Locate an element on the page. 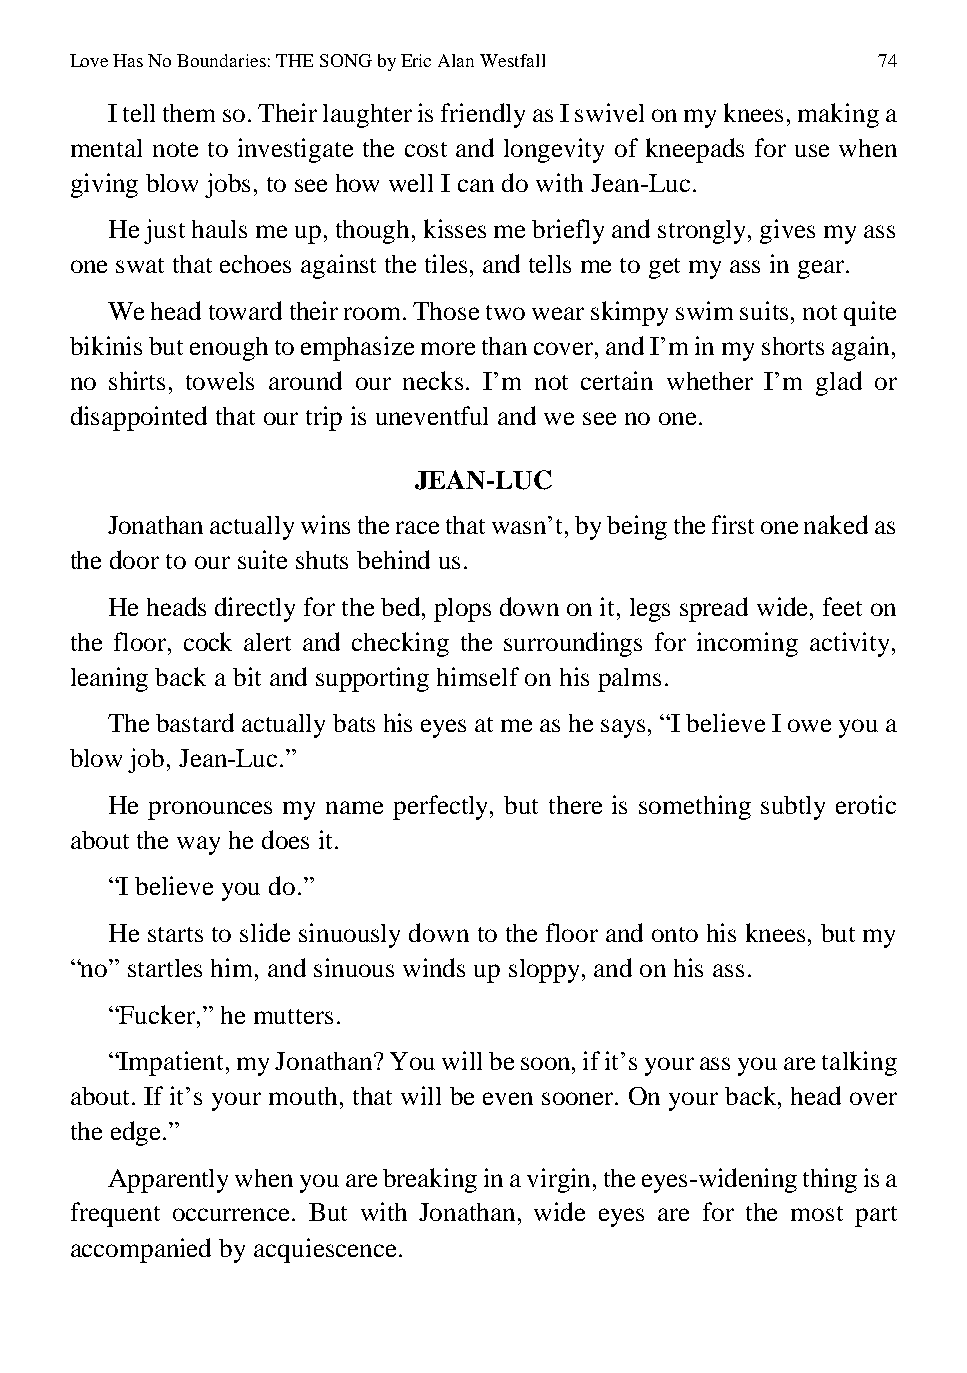 This image has height=1373, width=967. winds is located at coordinates (434, 967).
